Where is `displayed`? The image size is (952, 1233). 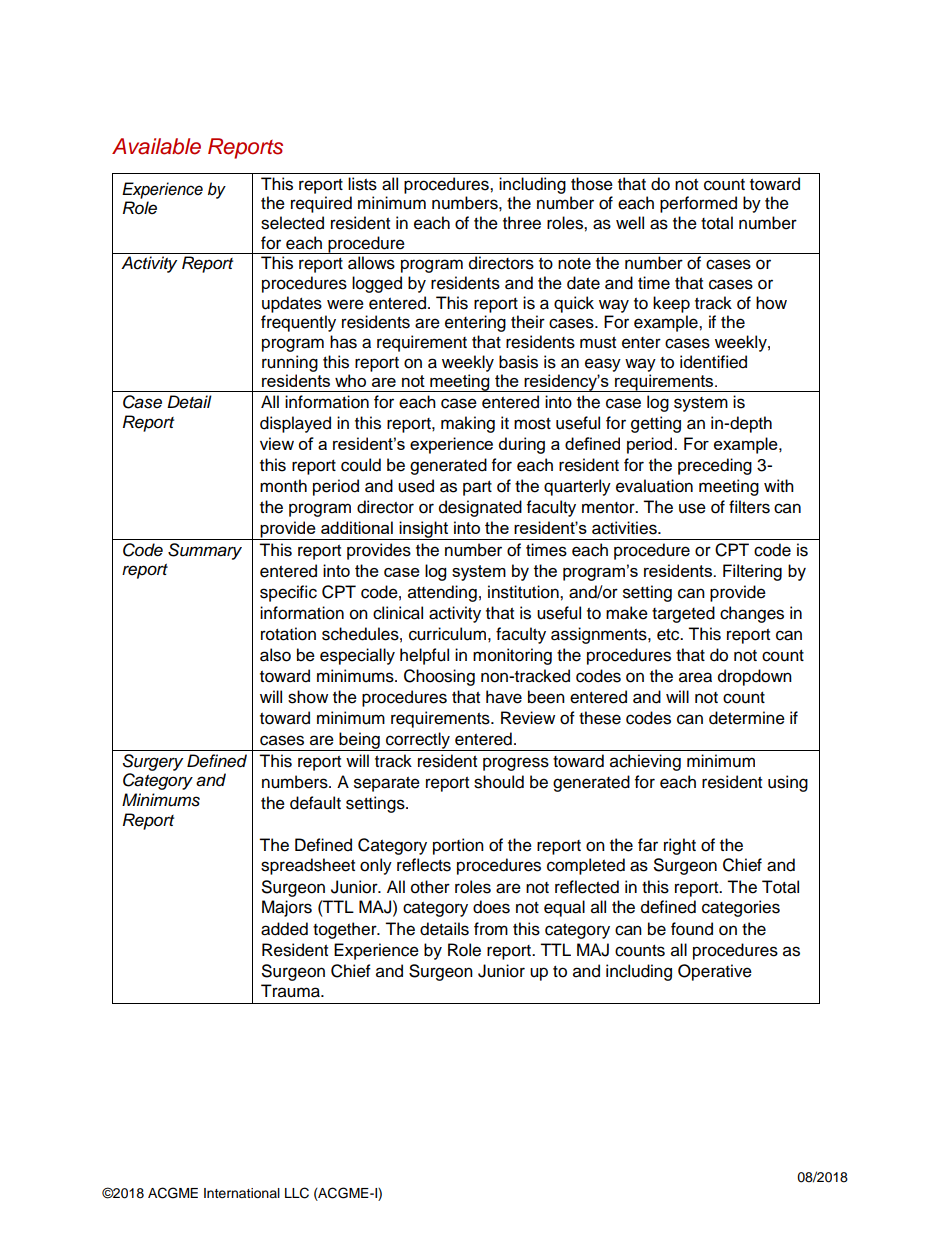 displayed is located at coordinates (295, 424).
